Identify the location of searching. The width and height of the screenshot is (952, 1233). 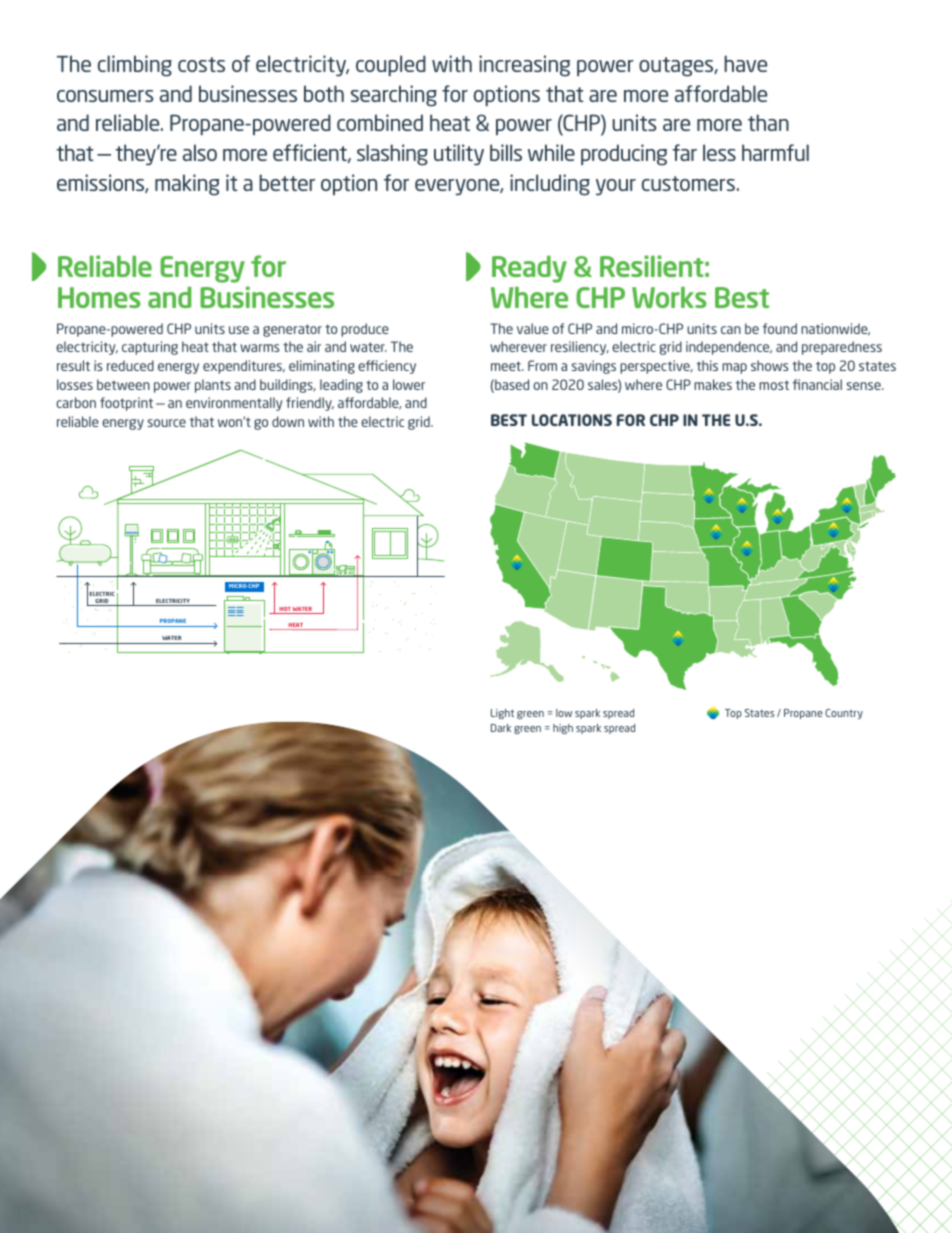
(394, 96).
